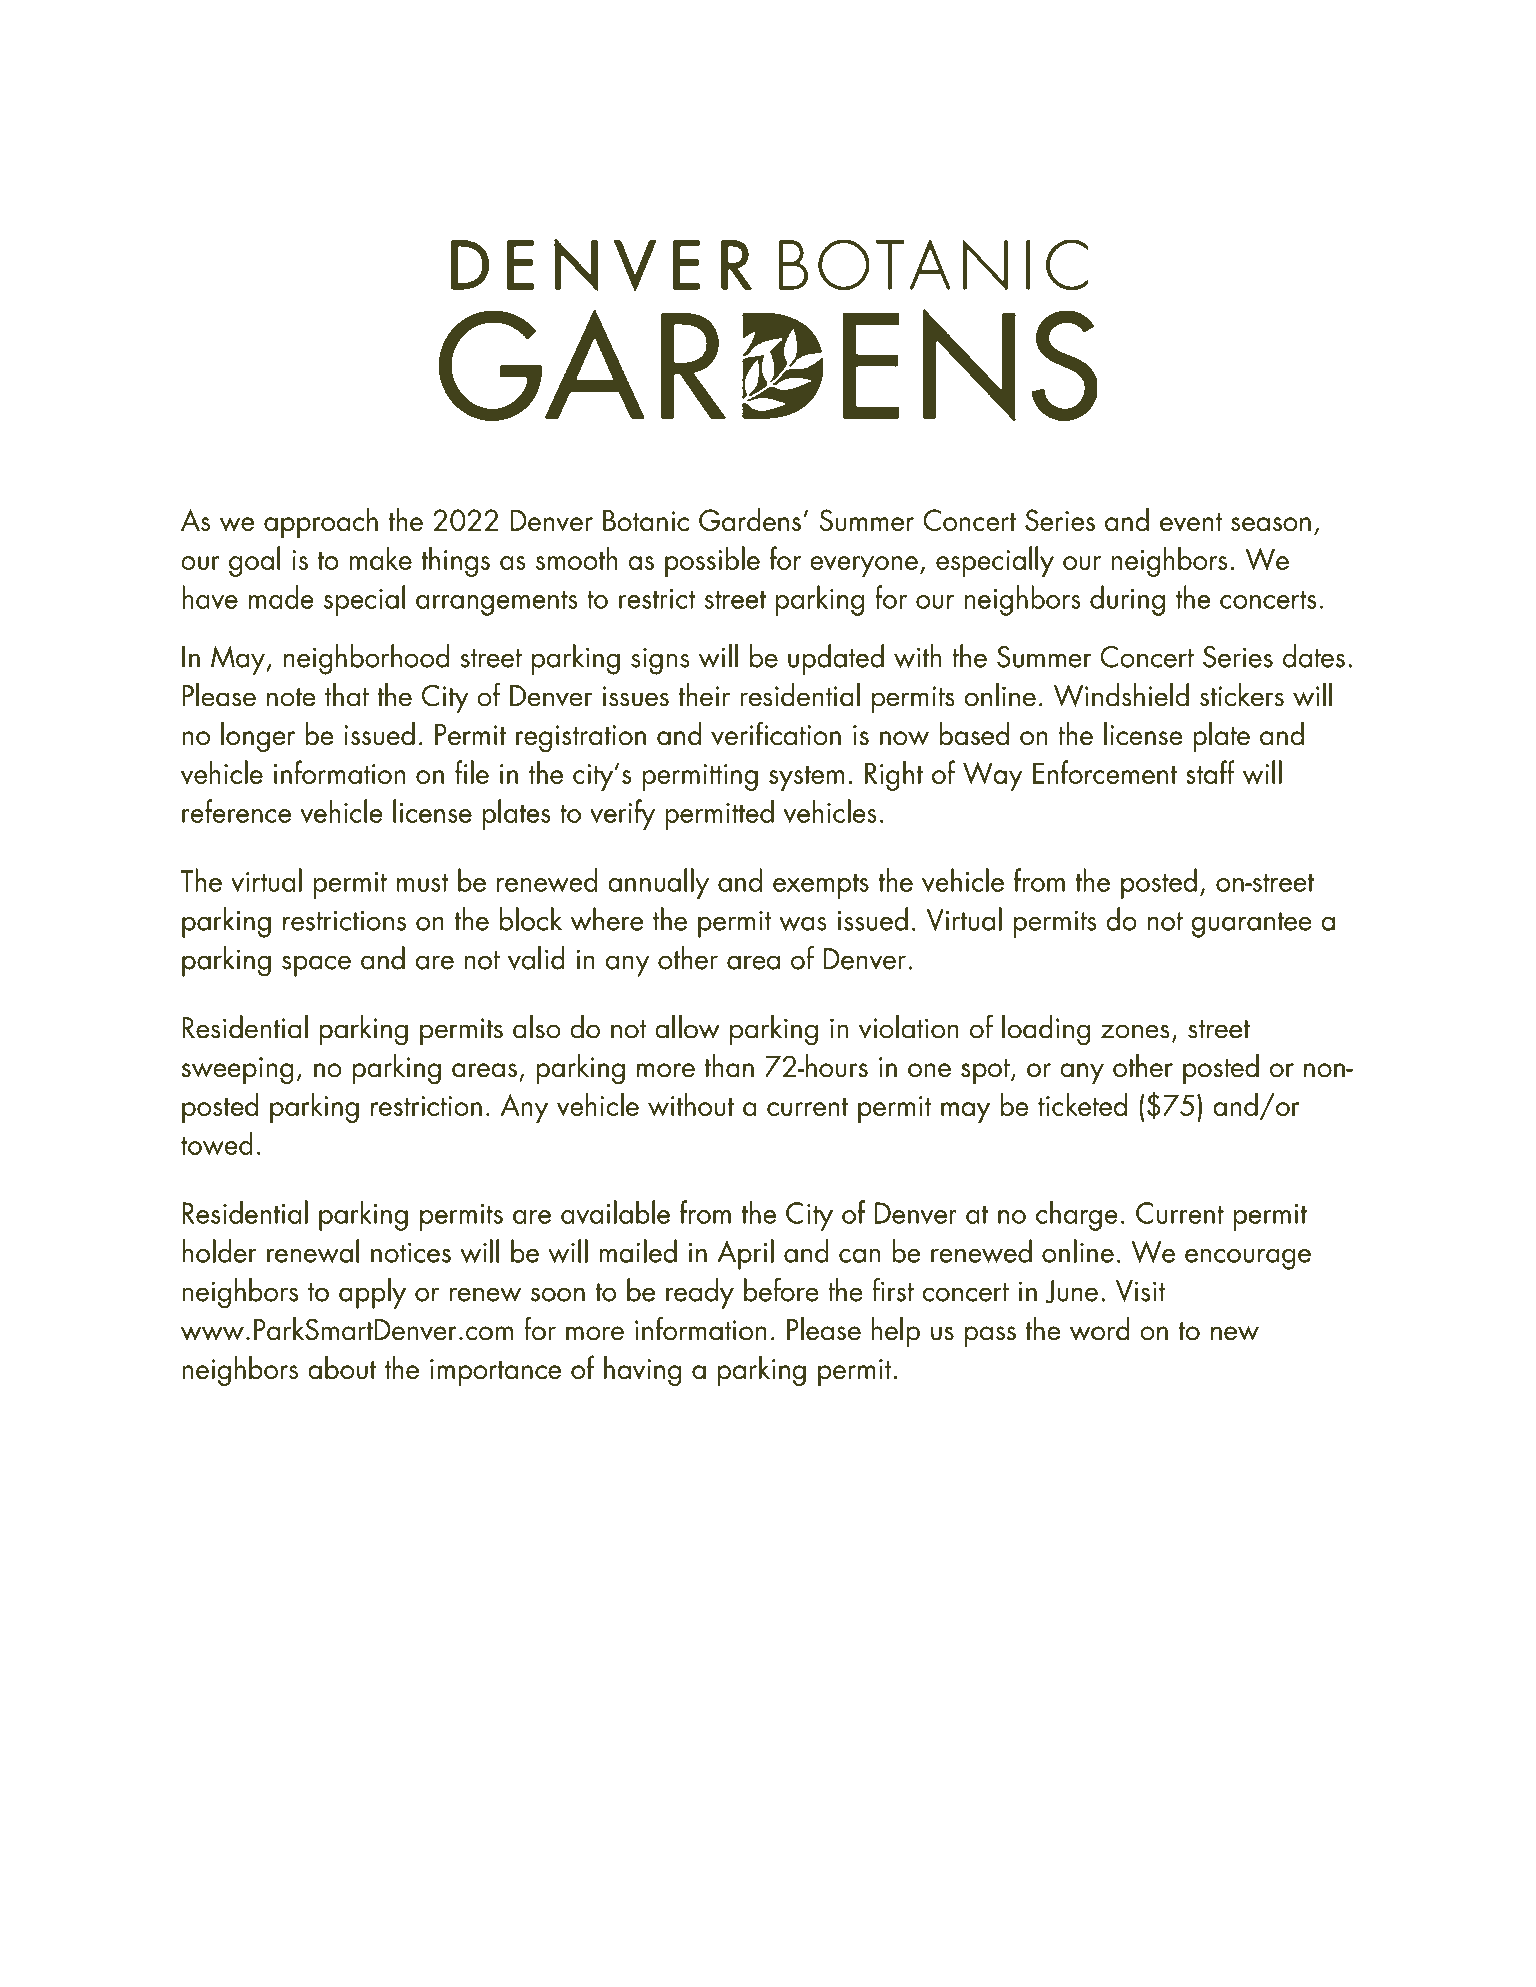 Image resolution: width=1536 pixels, height=1987 pixels. What do you see at coordinates (316, 966) in the screenshot?
I see `space` at bounding box center [316, 966].
